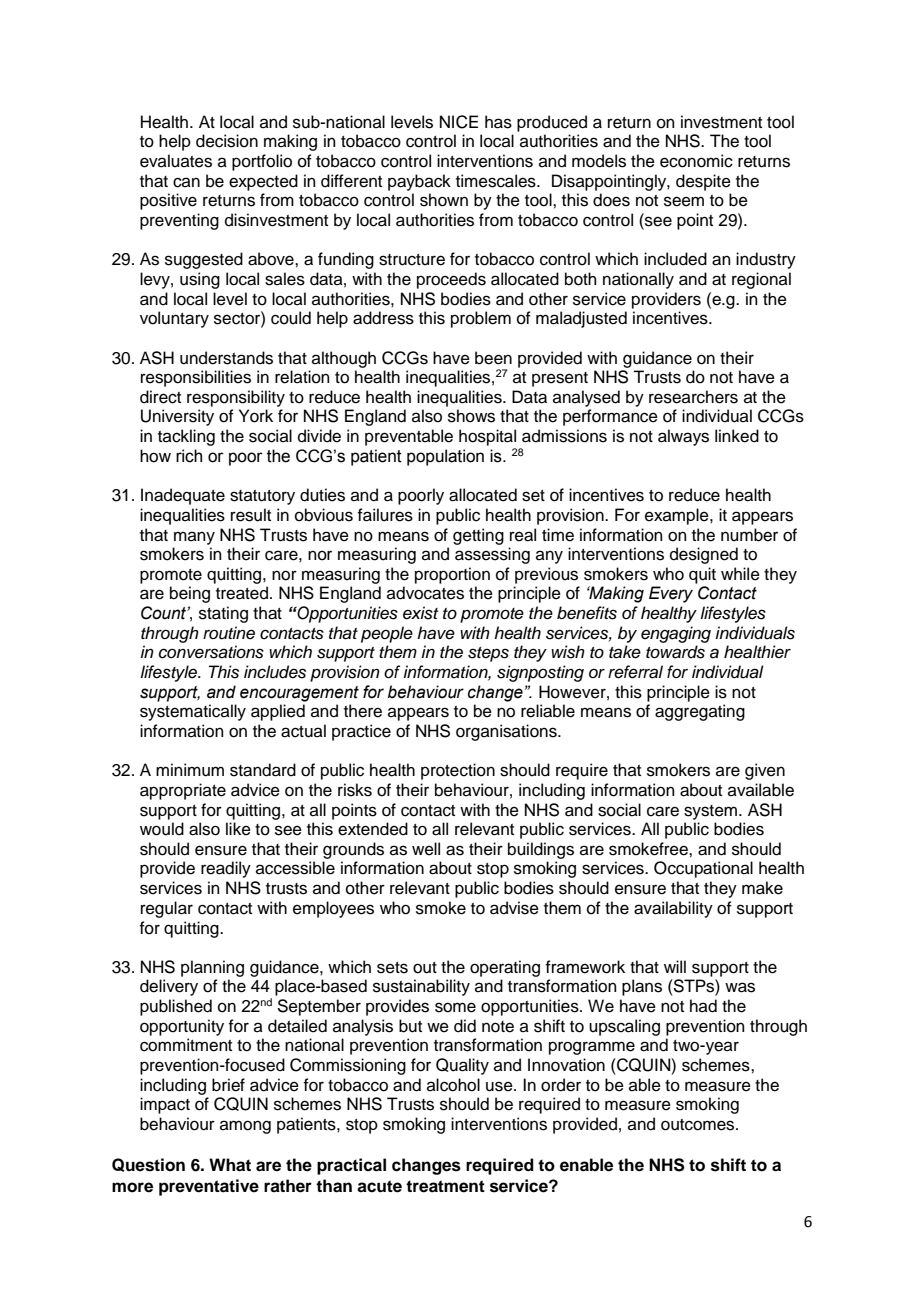 The height and width of the screenshot is (1308, 924). I want to click on outcomes, so click(699, 1125).
